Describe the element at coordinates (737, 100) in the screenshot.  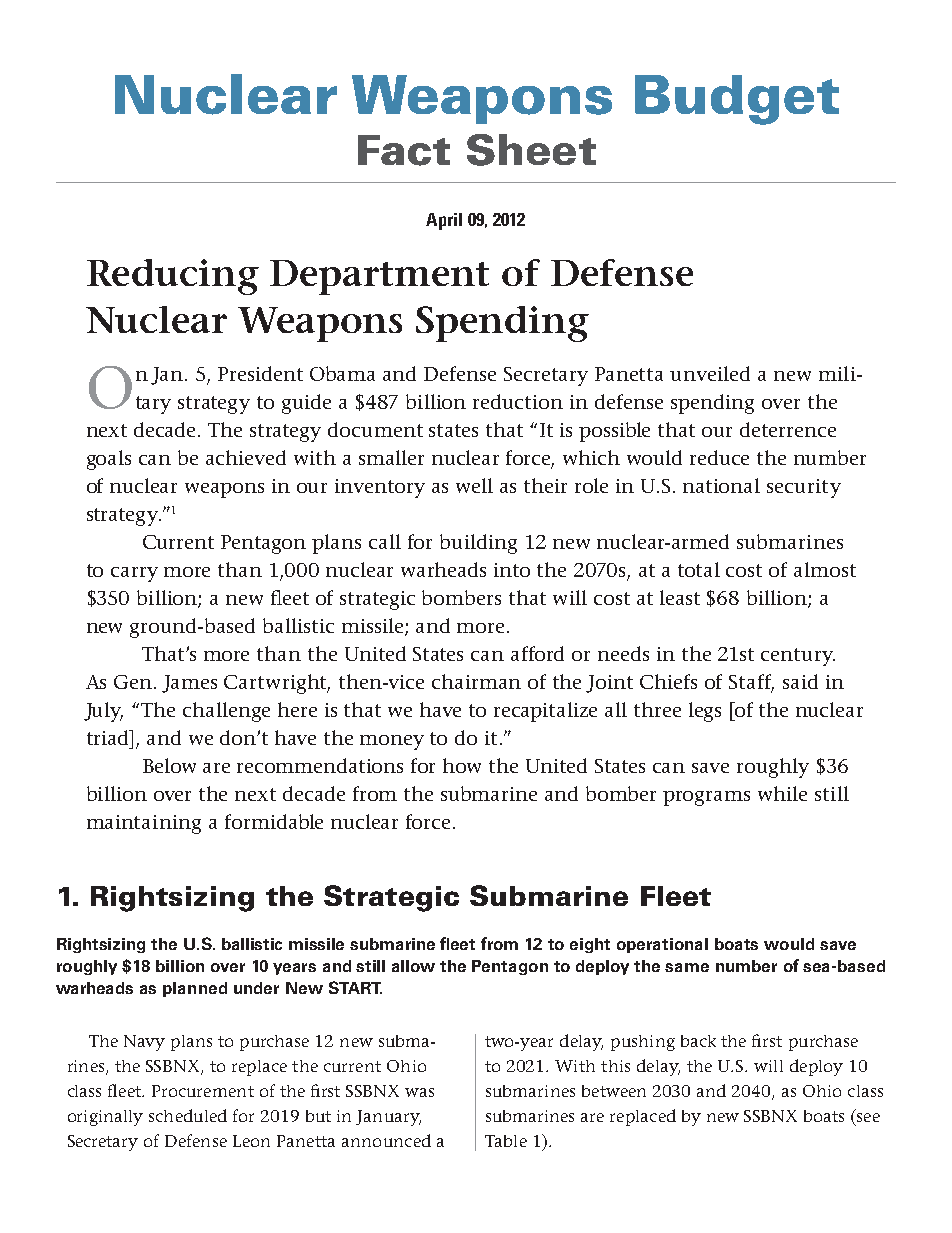
I see `Budget` at that location.
